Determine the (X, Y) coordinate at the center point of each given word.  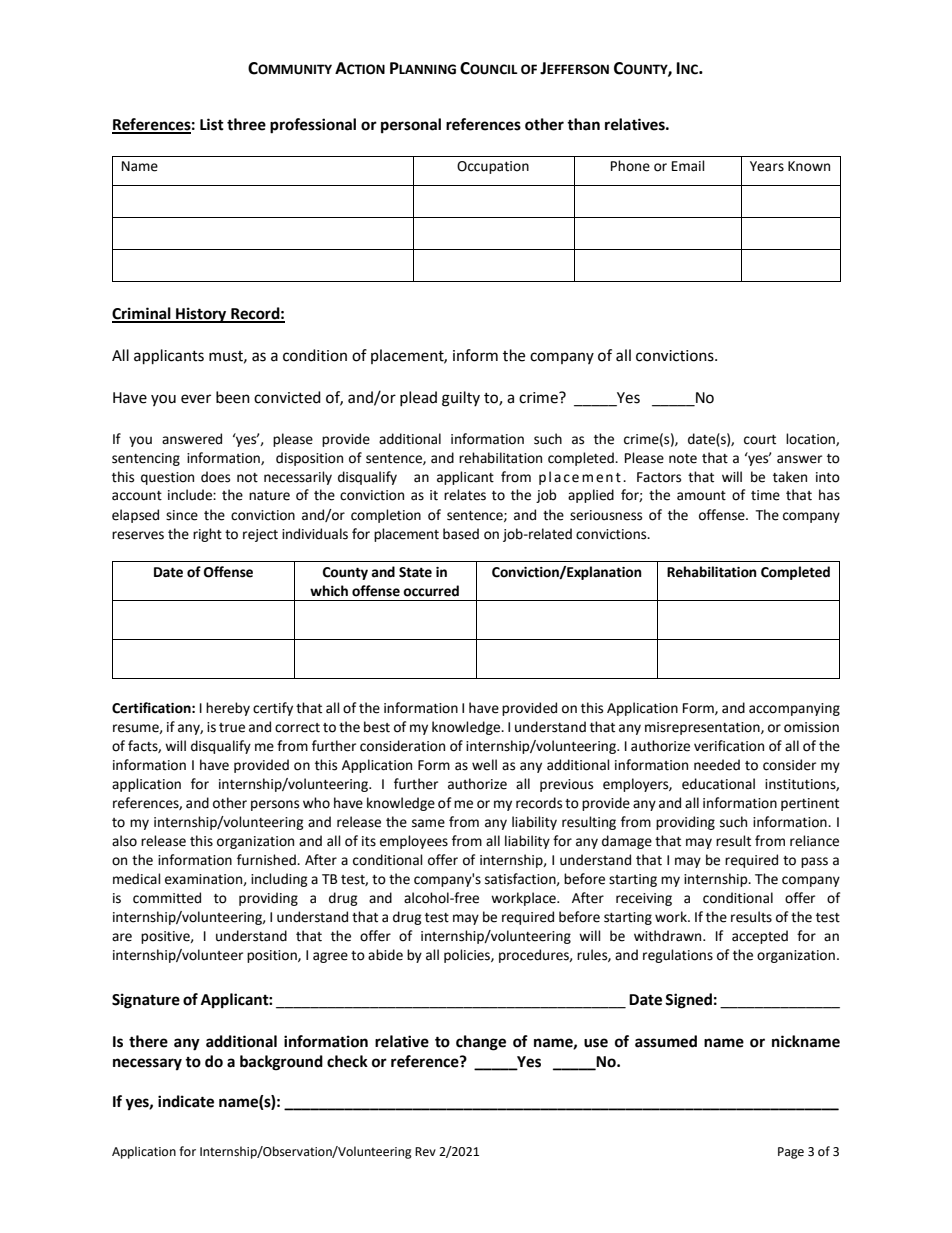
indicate (186, 1101)
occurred (431, 591)
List (212, 124)
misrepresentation (703, 728)
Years (767, 166)
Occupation (493, 167)
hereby (228, 709)
